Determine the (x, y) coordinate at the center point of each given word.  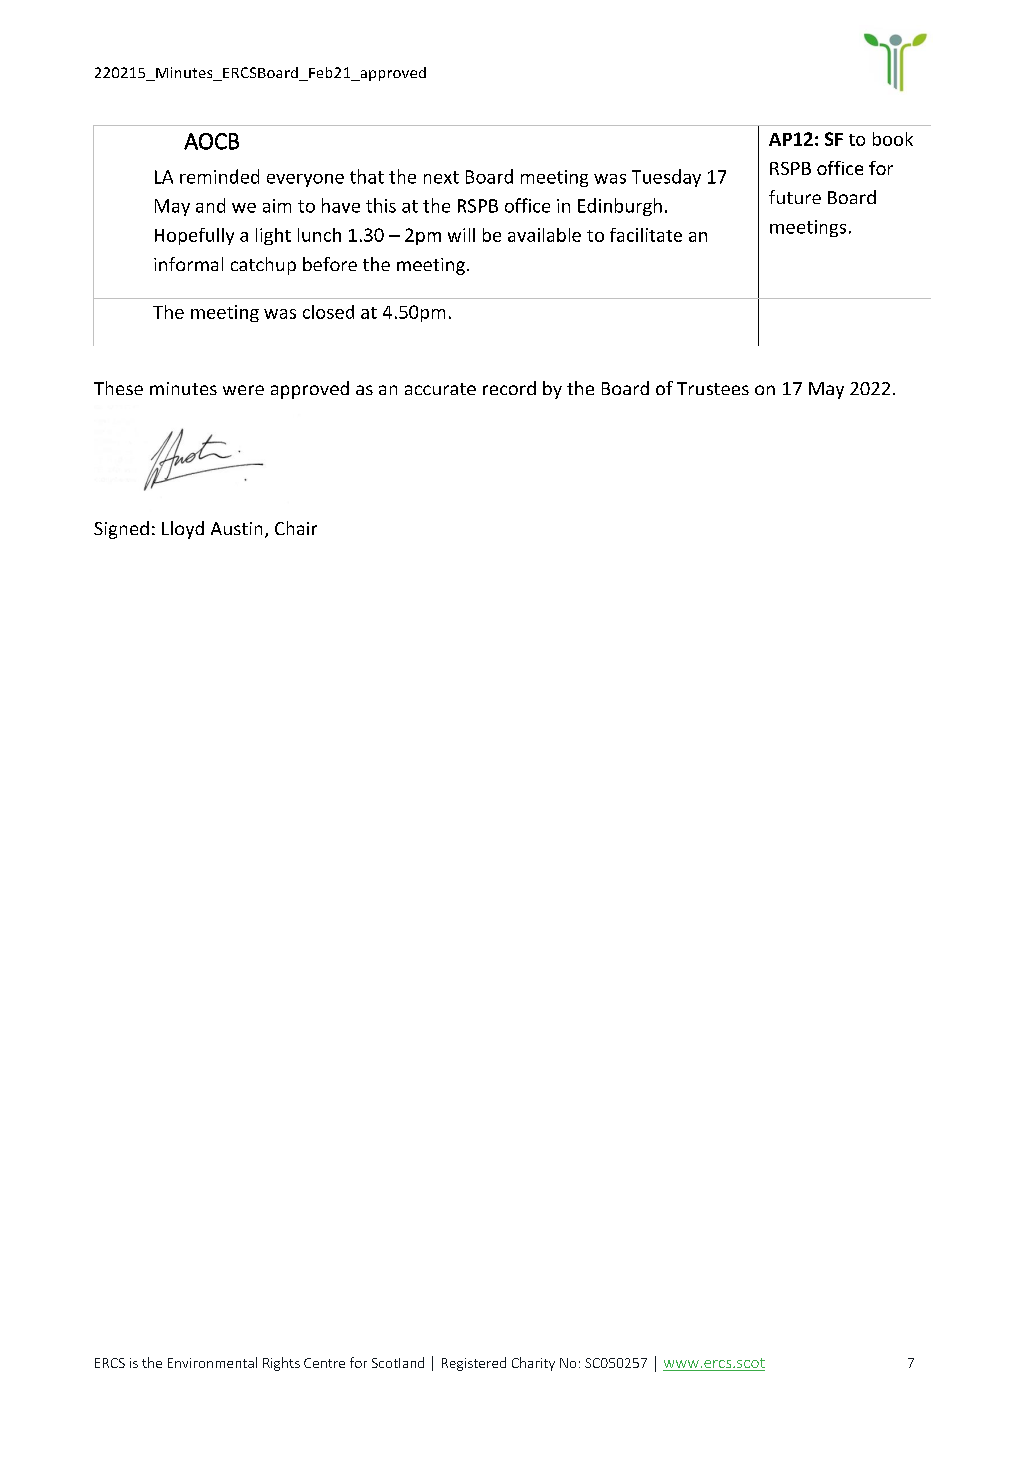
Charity (533, 1364)
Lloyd (183, 530)
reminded (219, 176)
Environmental (212, 1362)
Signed (121, 530)
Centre (324, 1363)
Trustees (713, 388)
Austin (236, 528)
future (795, 197)
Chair (296, 528)
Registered (474, 1364)
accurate (440, 389)
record (509, 388)
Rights (281, 1364)
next (441, 177)
